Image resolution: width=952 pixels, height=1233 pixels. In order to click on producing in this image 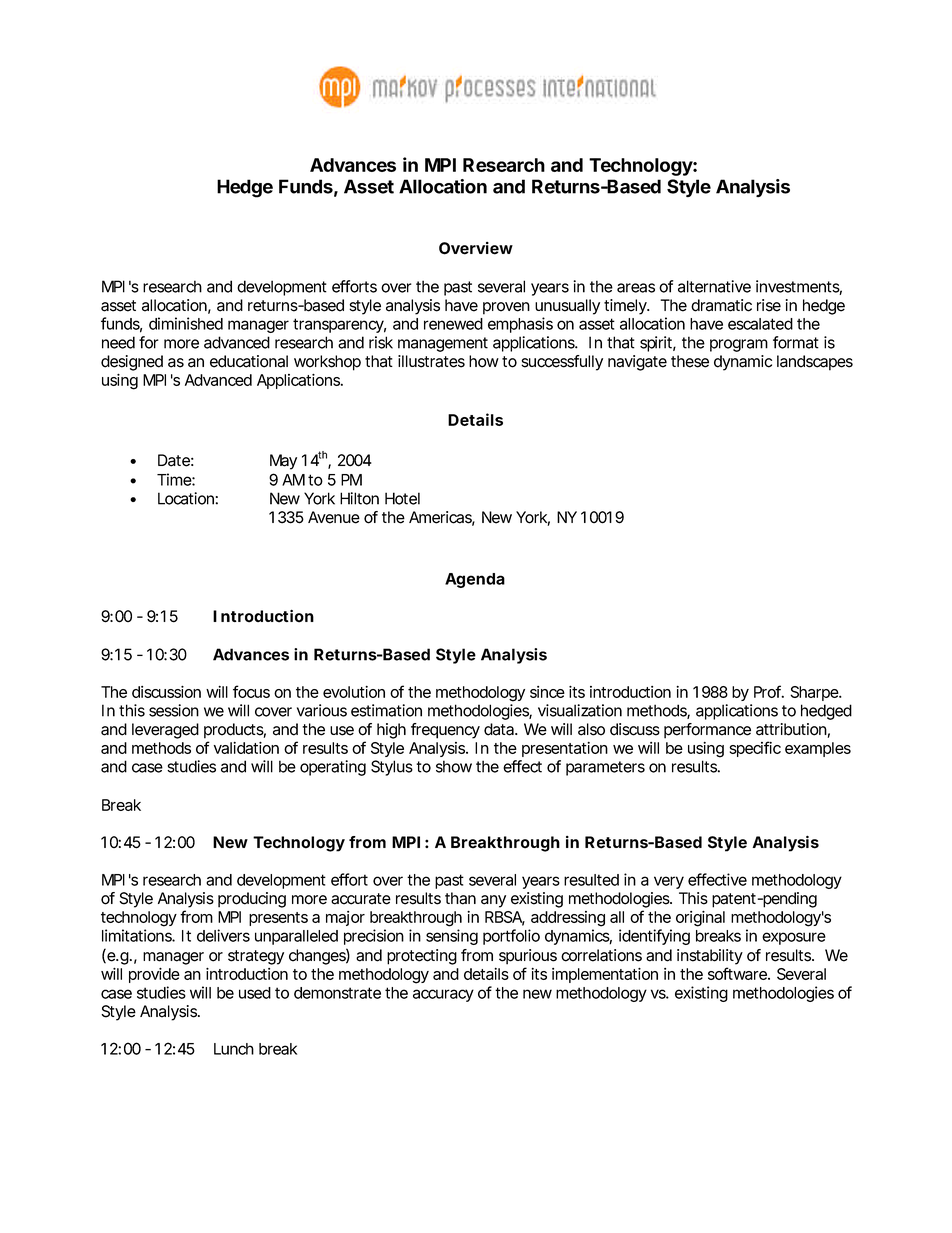, I will do `click(252, 900)`.
